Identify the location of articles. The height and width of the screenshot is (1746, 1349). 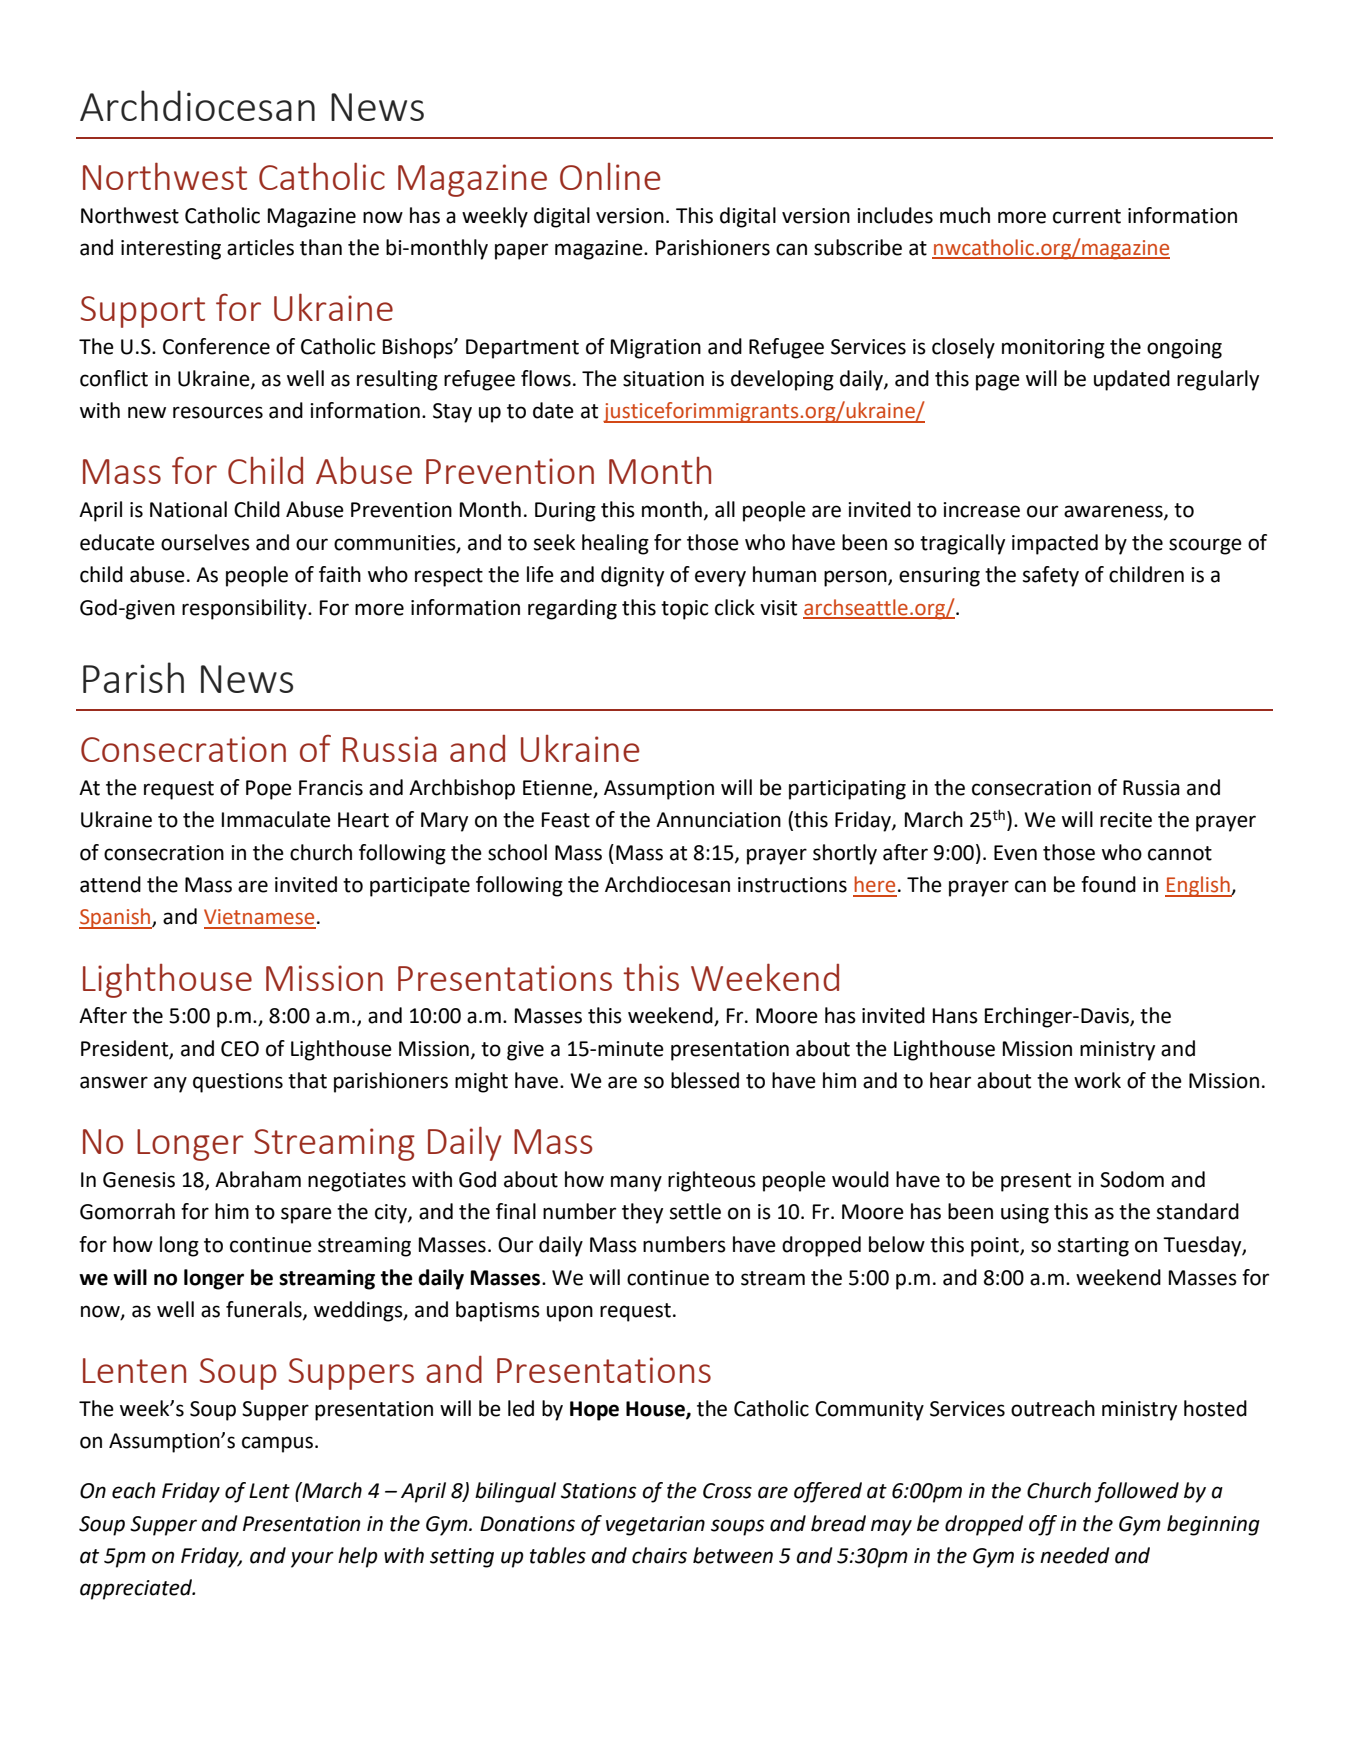
(260, 247).
